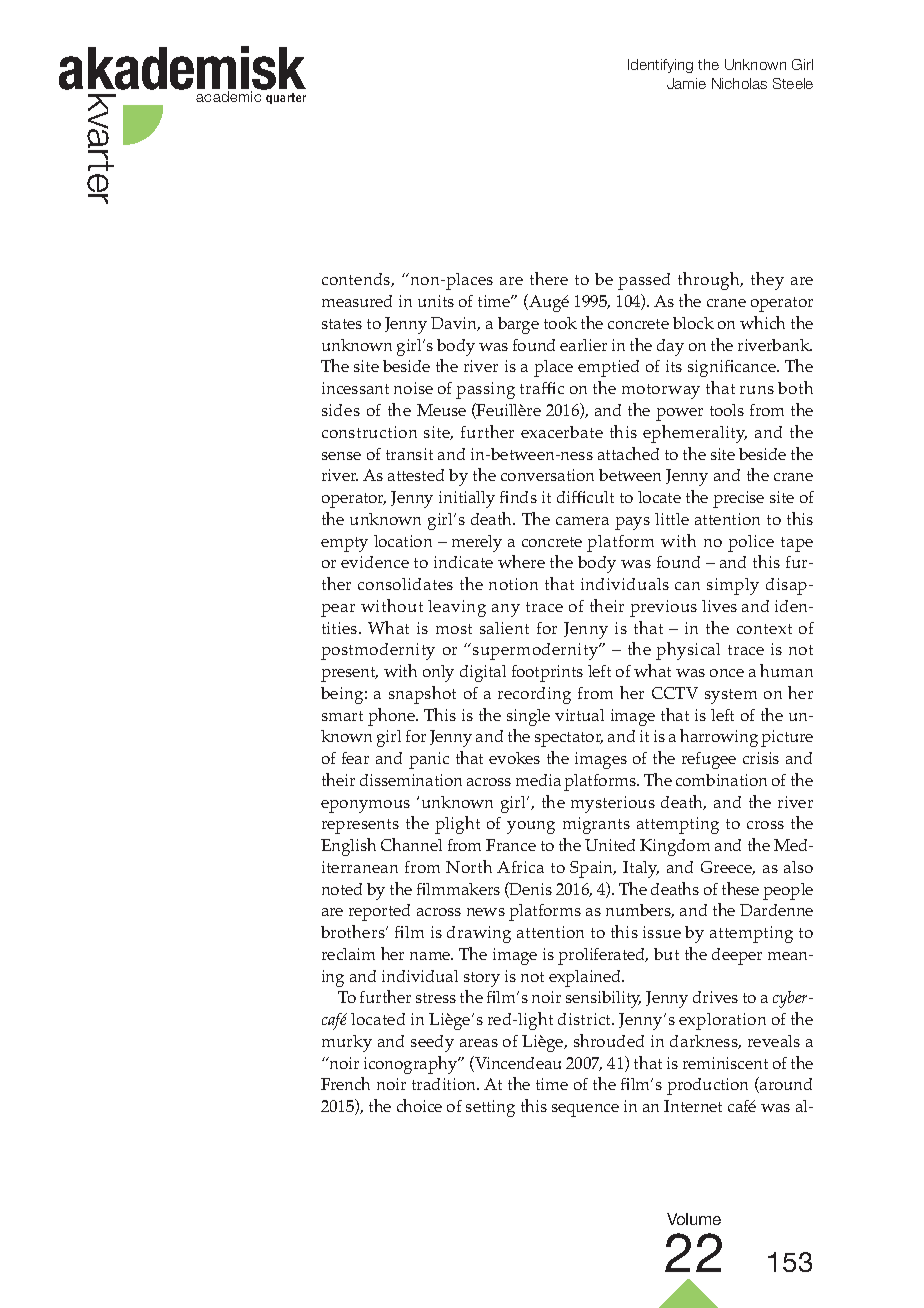  Describe the element at coordinates (739, 83) in the screenshot. I see `Nicholas` at that location.
